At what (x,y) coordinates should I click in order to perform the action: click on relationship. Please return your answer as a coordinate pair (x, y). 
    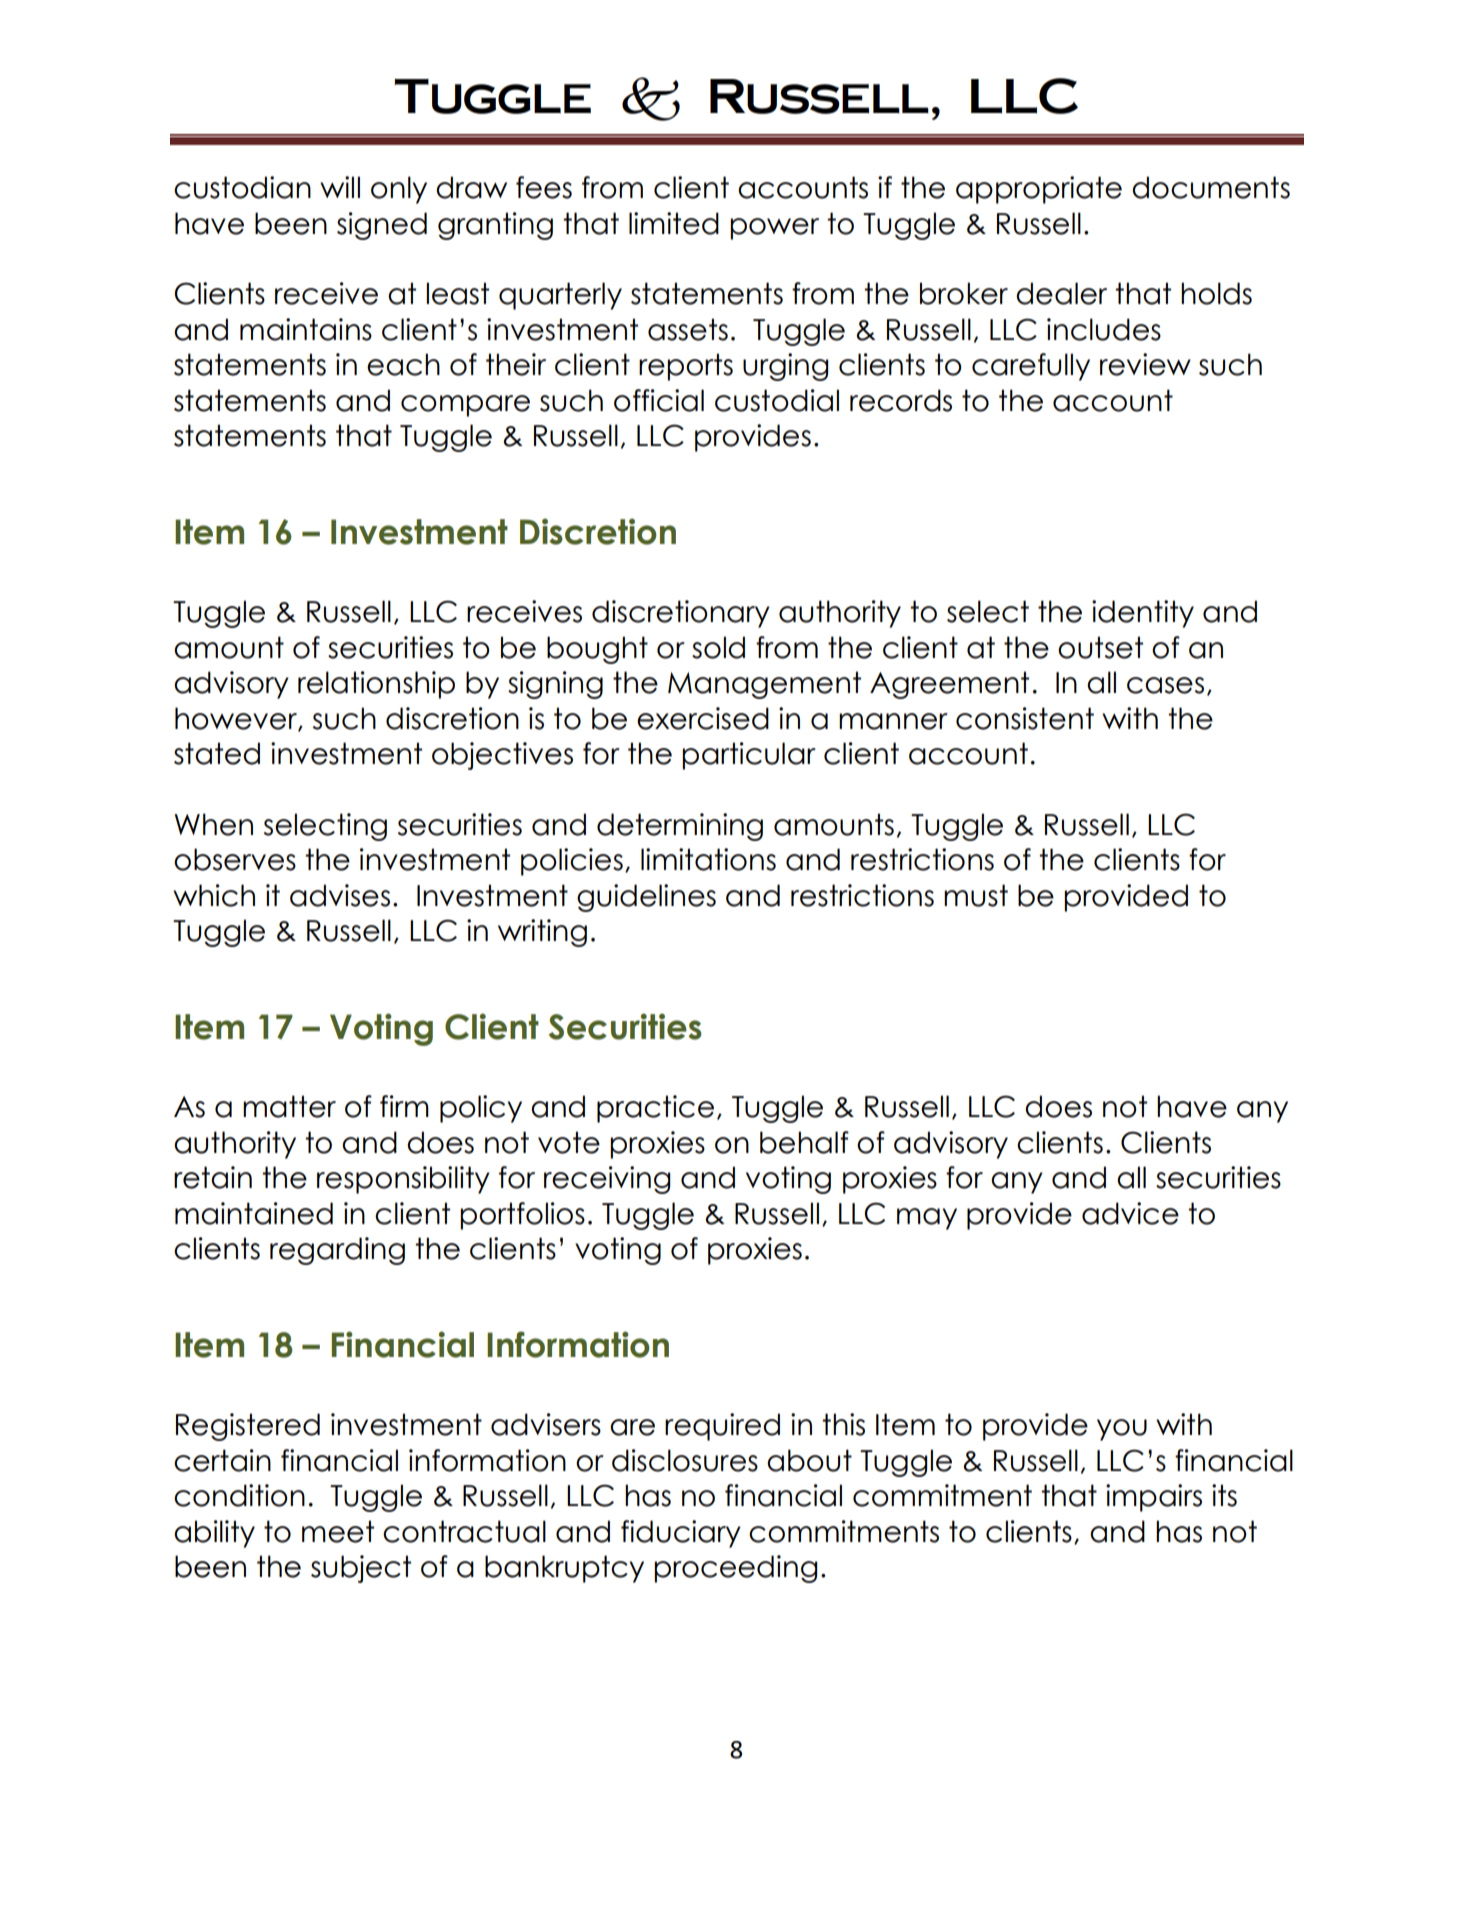
    Looking at the image, I should click on (376, 685).
